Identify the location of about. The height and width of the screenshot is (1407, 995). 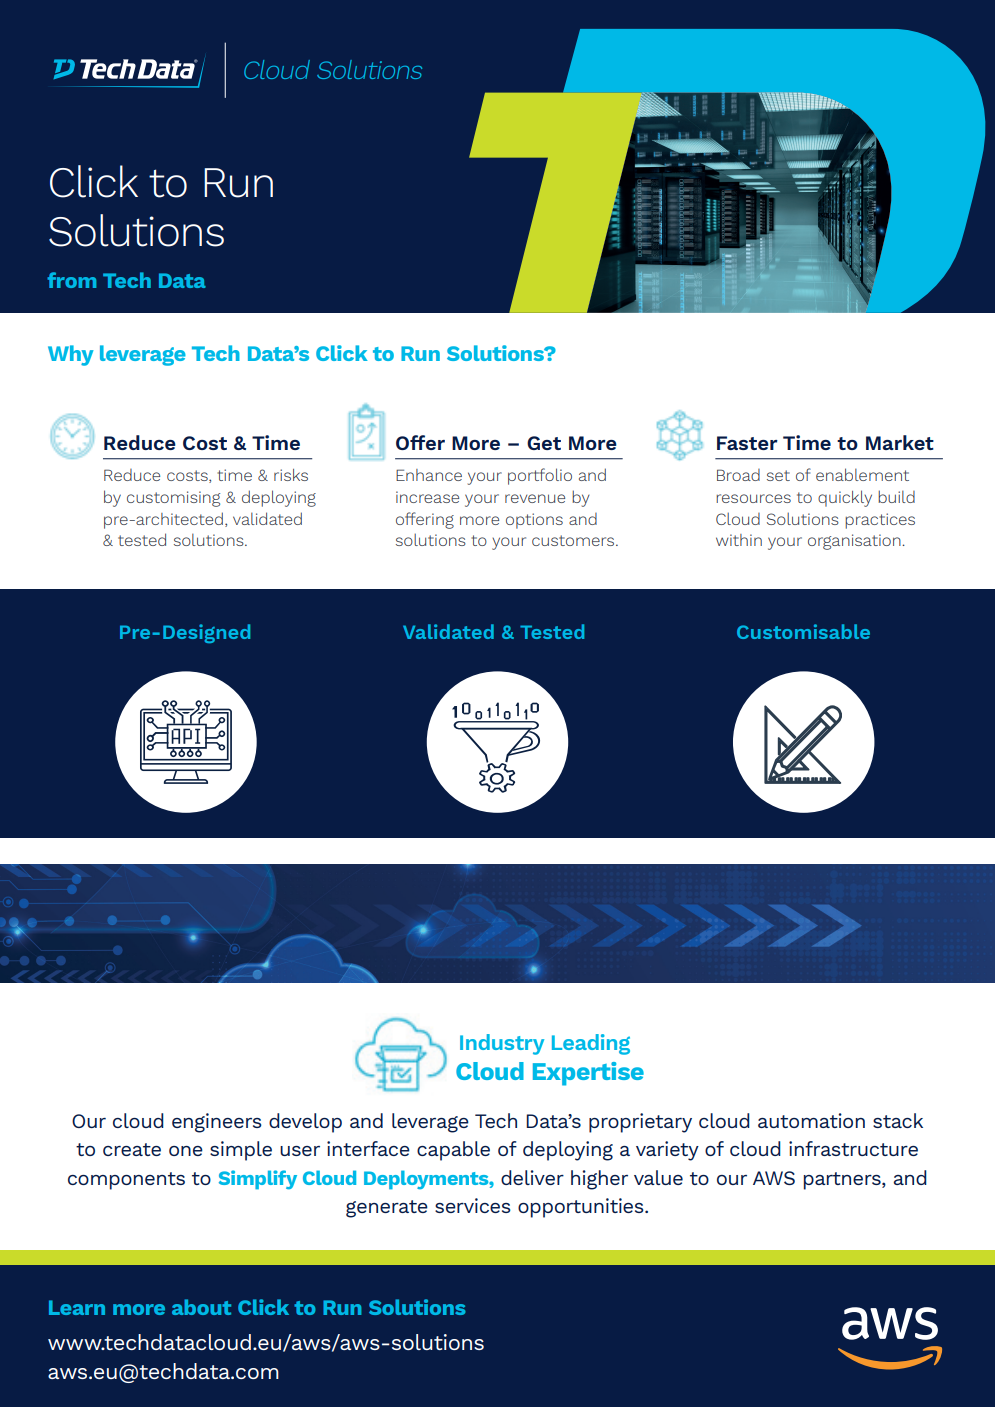
(201, 1307).
